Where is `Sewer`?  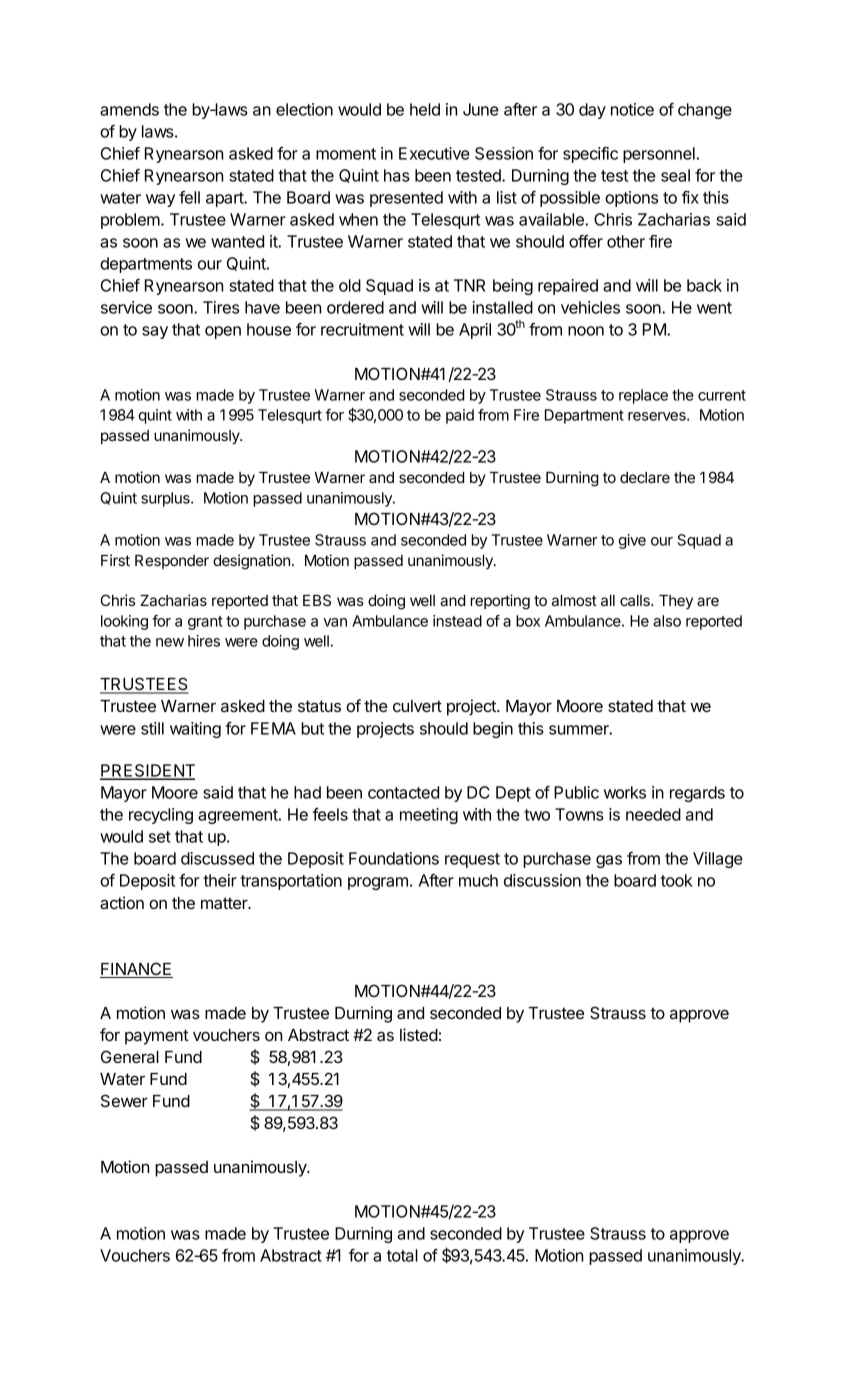 Sewer is located at coordinates (124, 1100).
